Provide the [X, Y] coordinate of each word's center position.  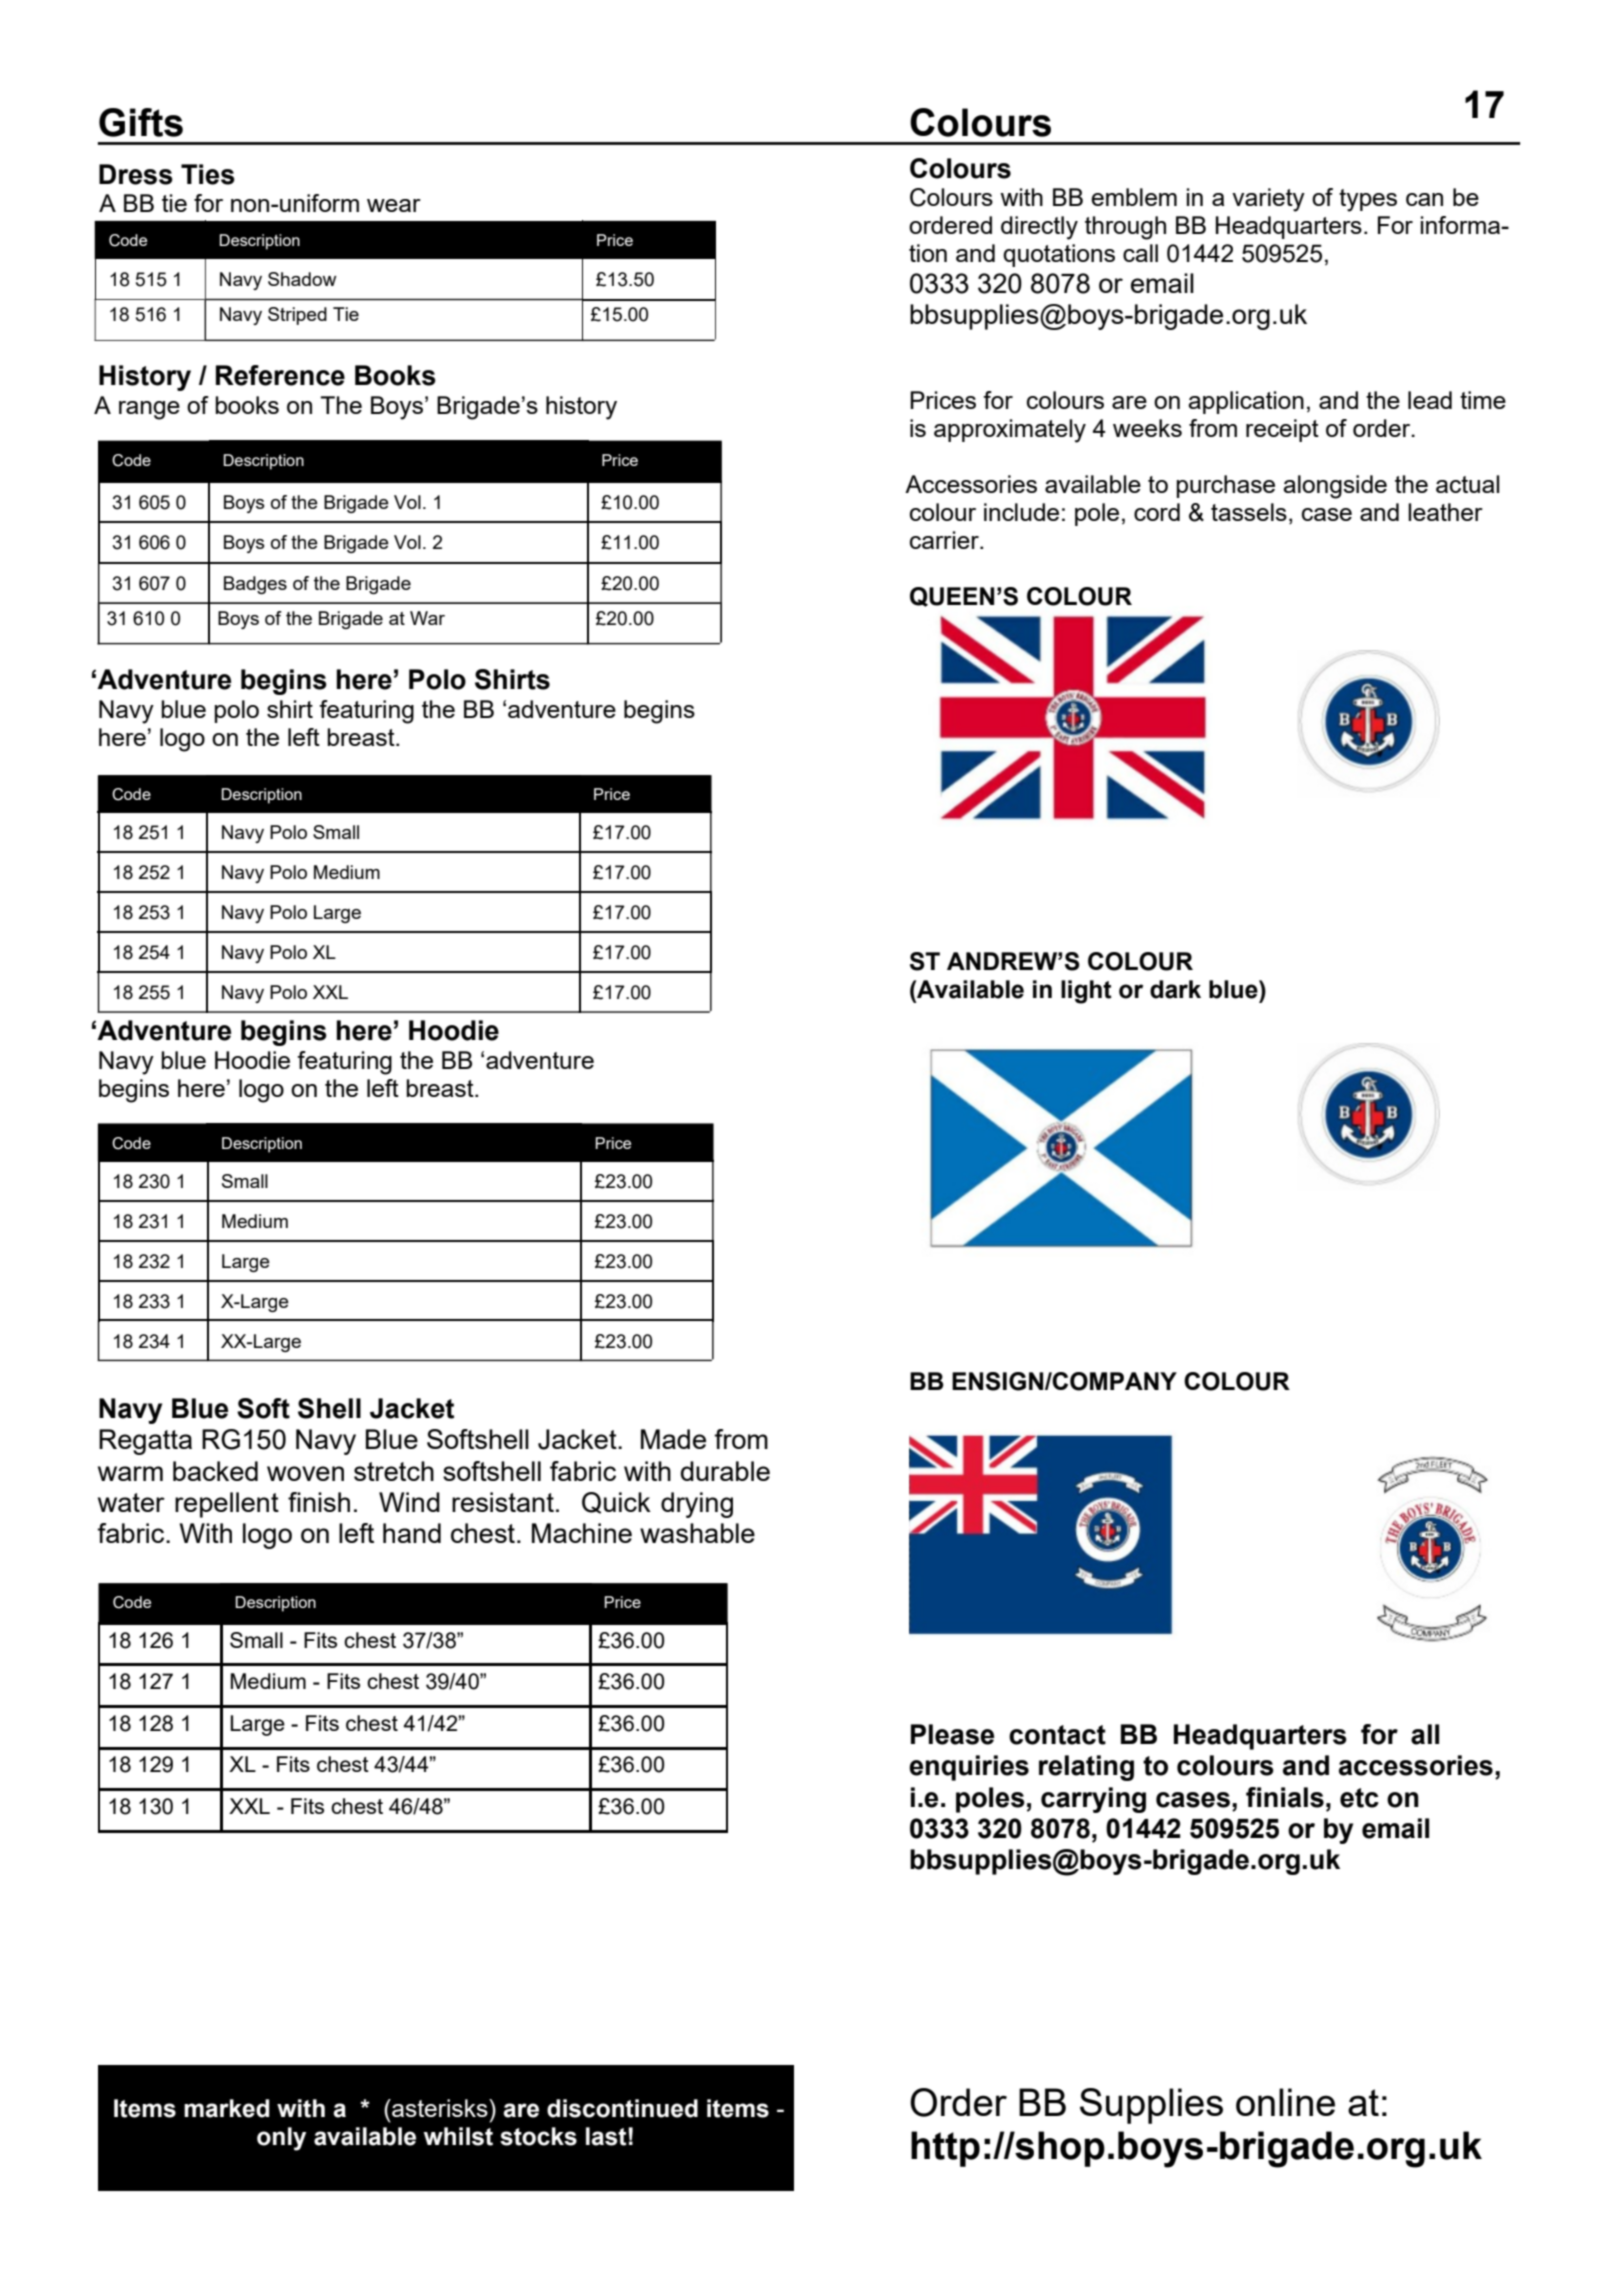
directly [1039, 228]
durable [725, 1471]
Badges [255, 585]
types [1368, 200]
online [1285, 2102]
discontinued [622, 2108]
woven [305, 1473]
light [1086, 992]
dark [1175, 989]
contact [1057, 1735]
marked [226, 2108]
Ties [208, 174]
